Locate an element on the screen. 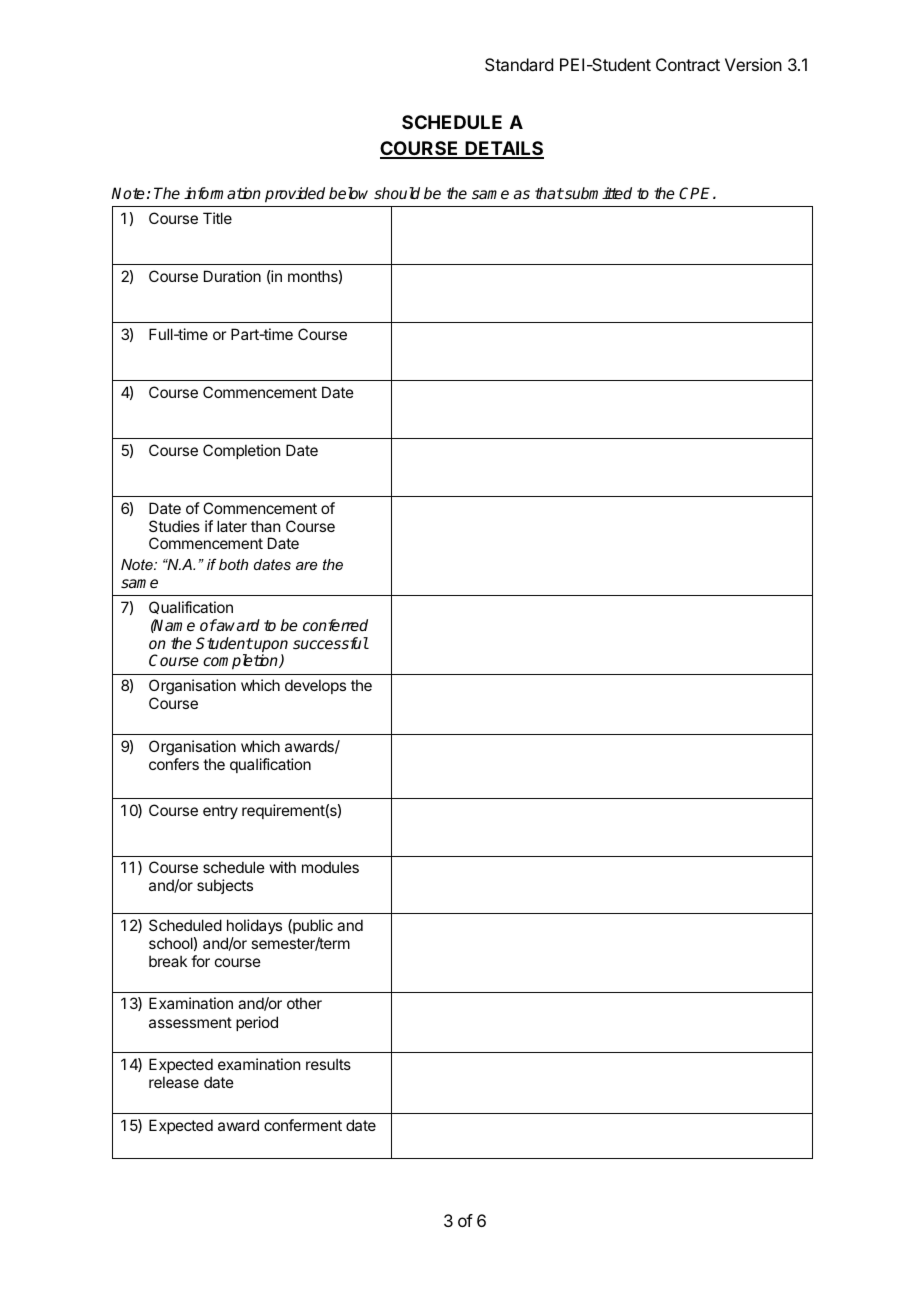 This screenshot has width=924, height=1307. Contract is located at coordinates (688, 64).
